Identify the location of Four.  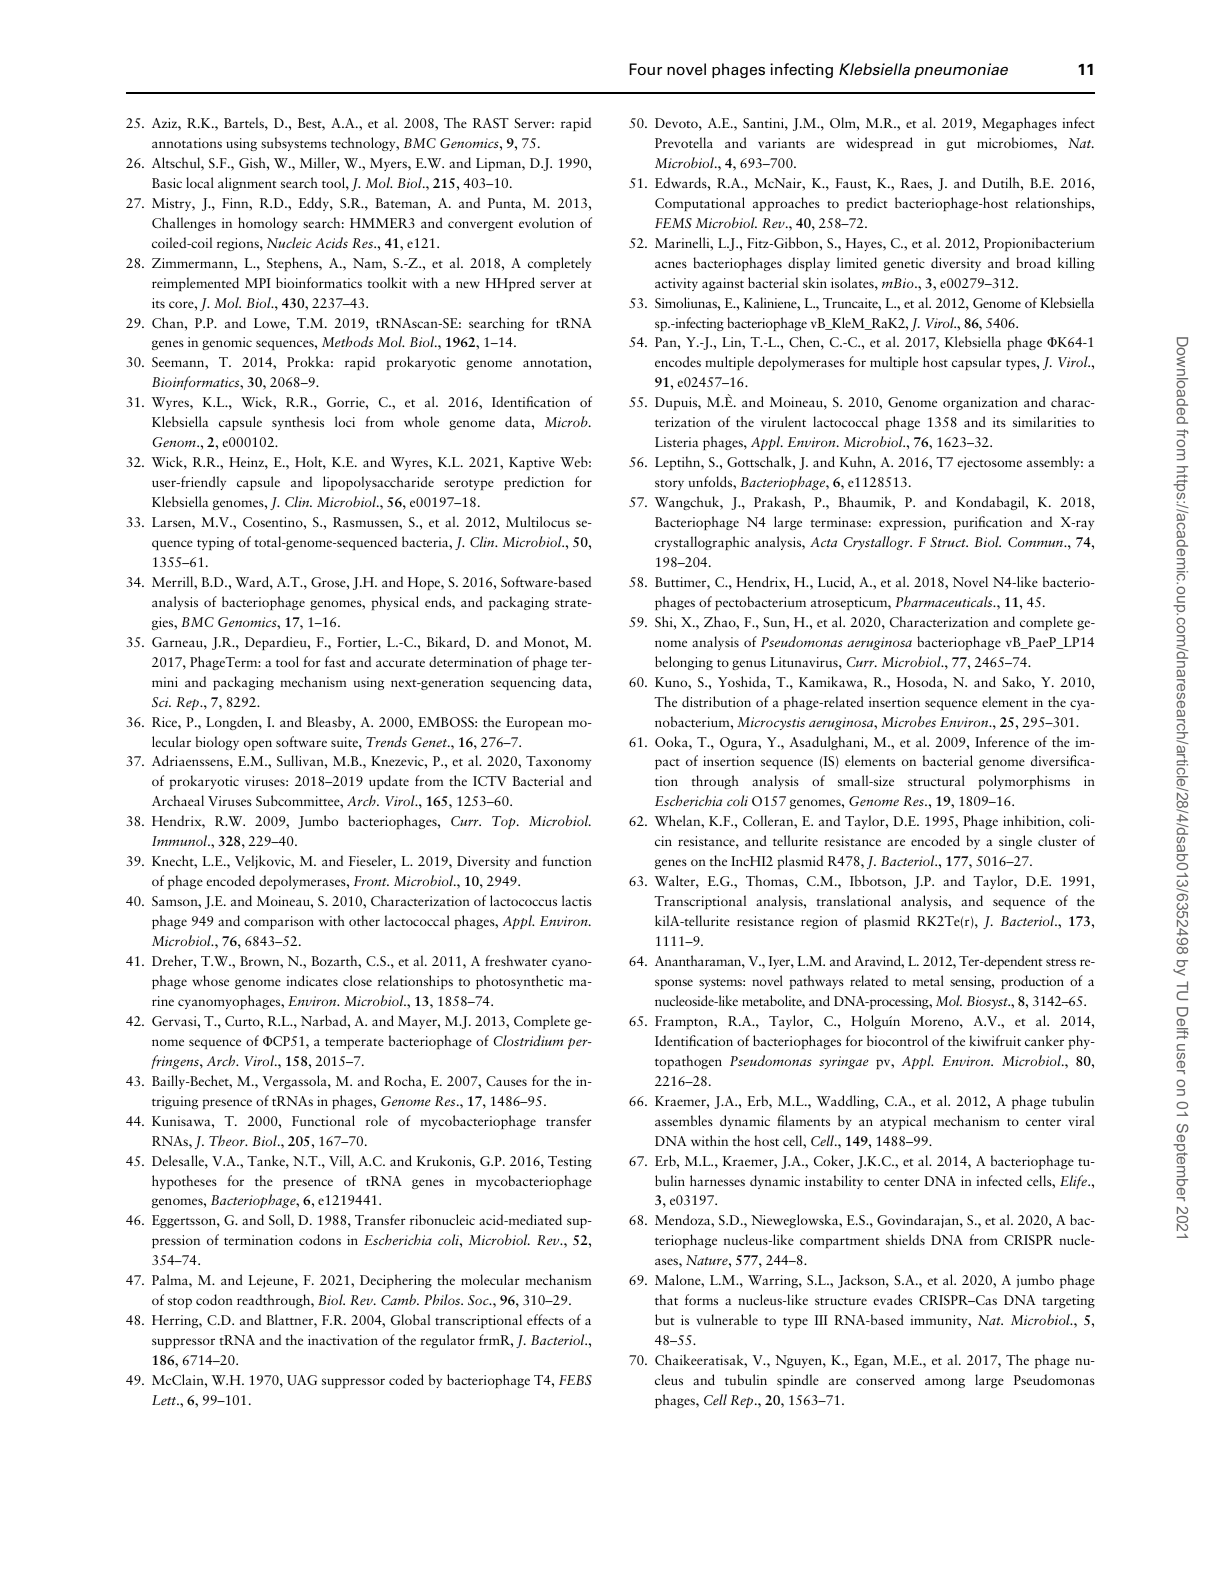
(645, 69).
